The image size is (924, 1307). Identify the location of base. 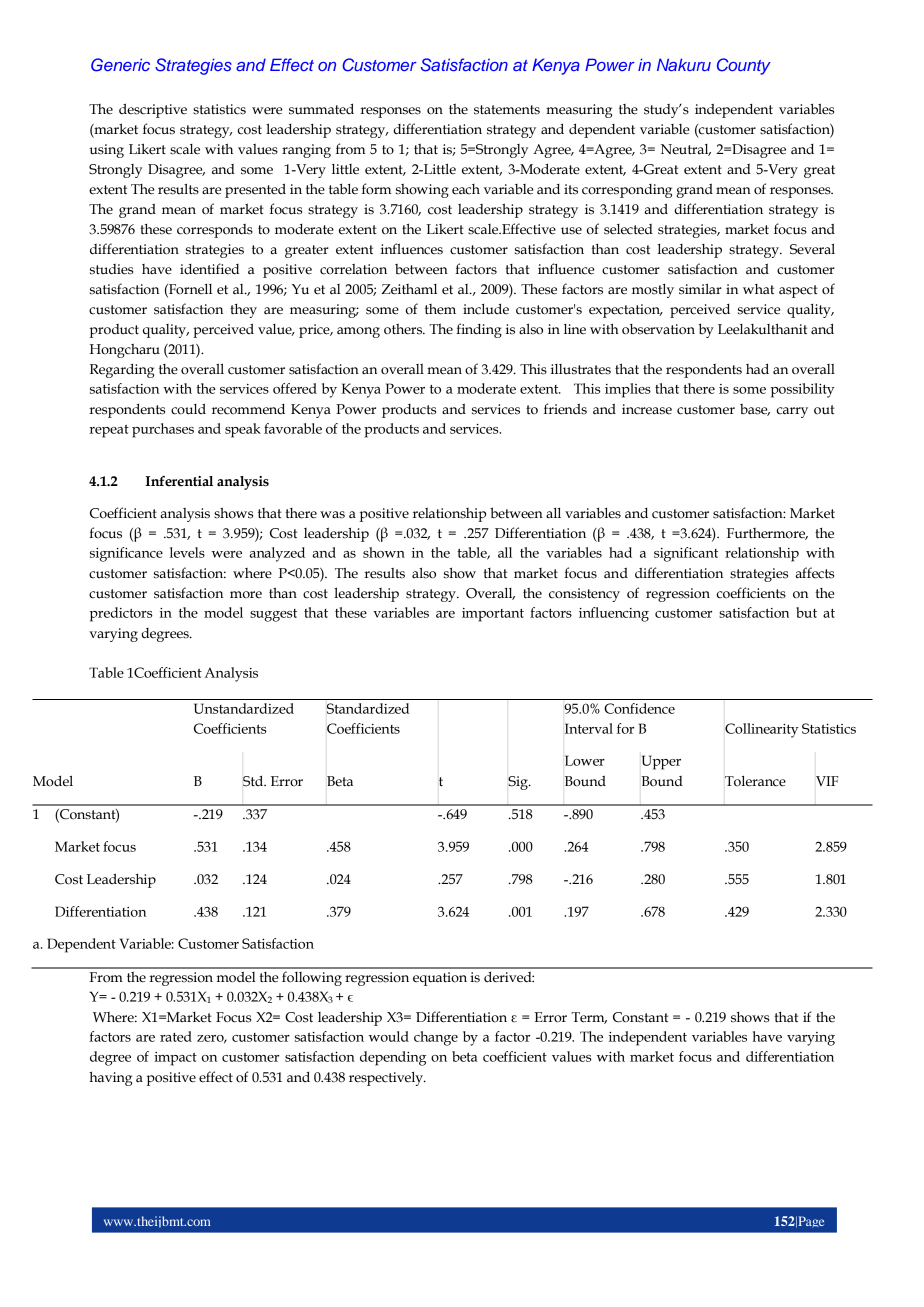
(755, 410).
